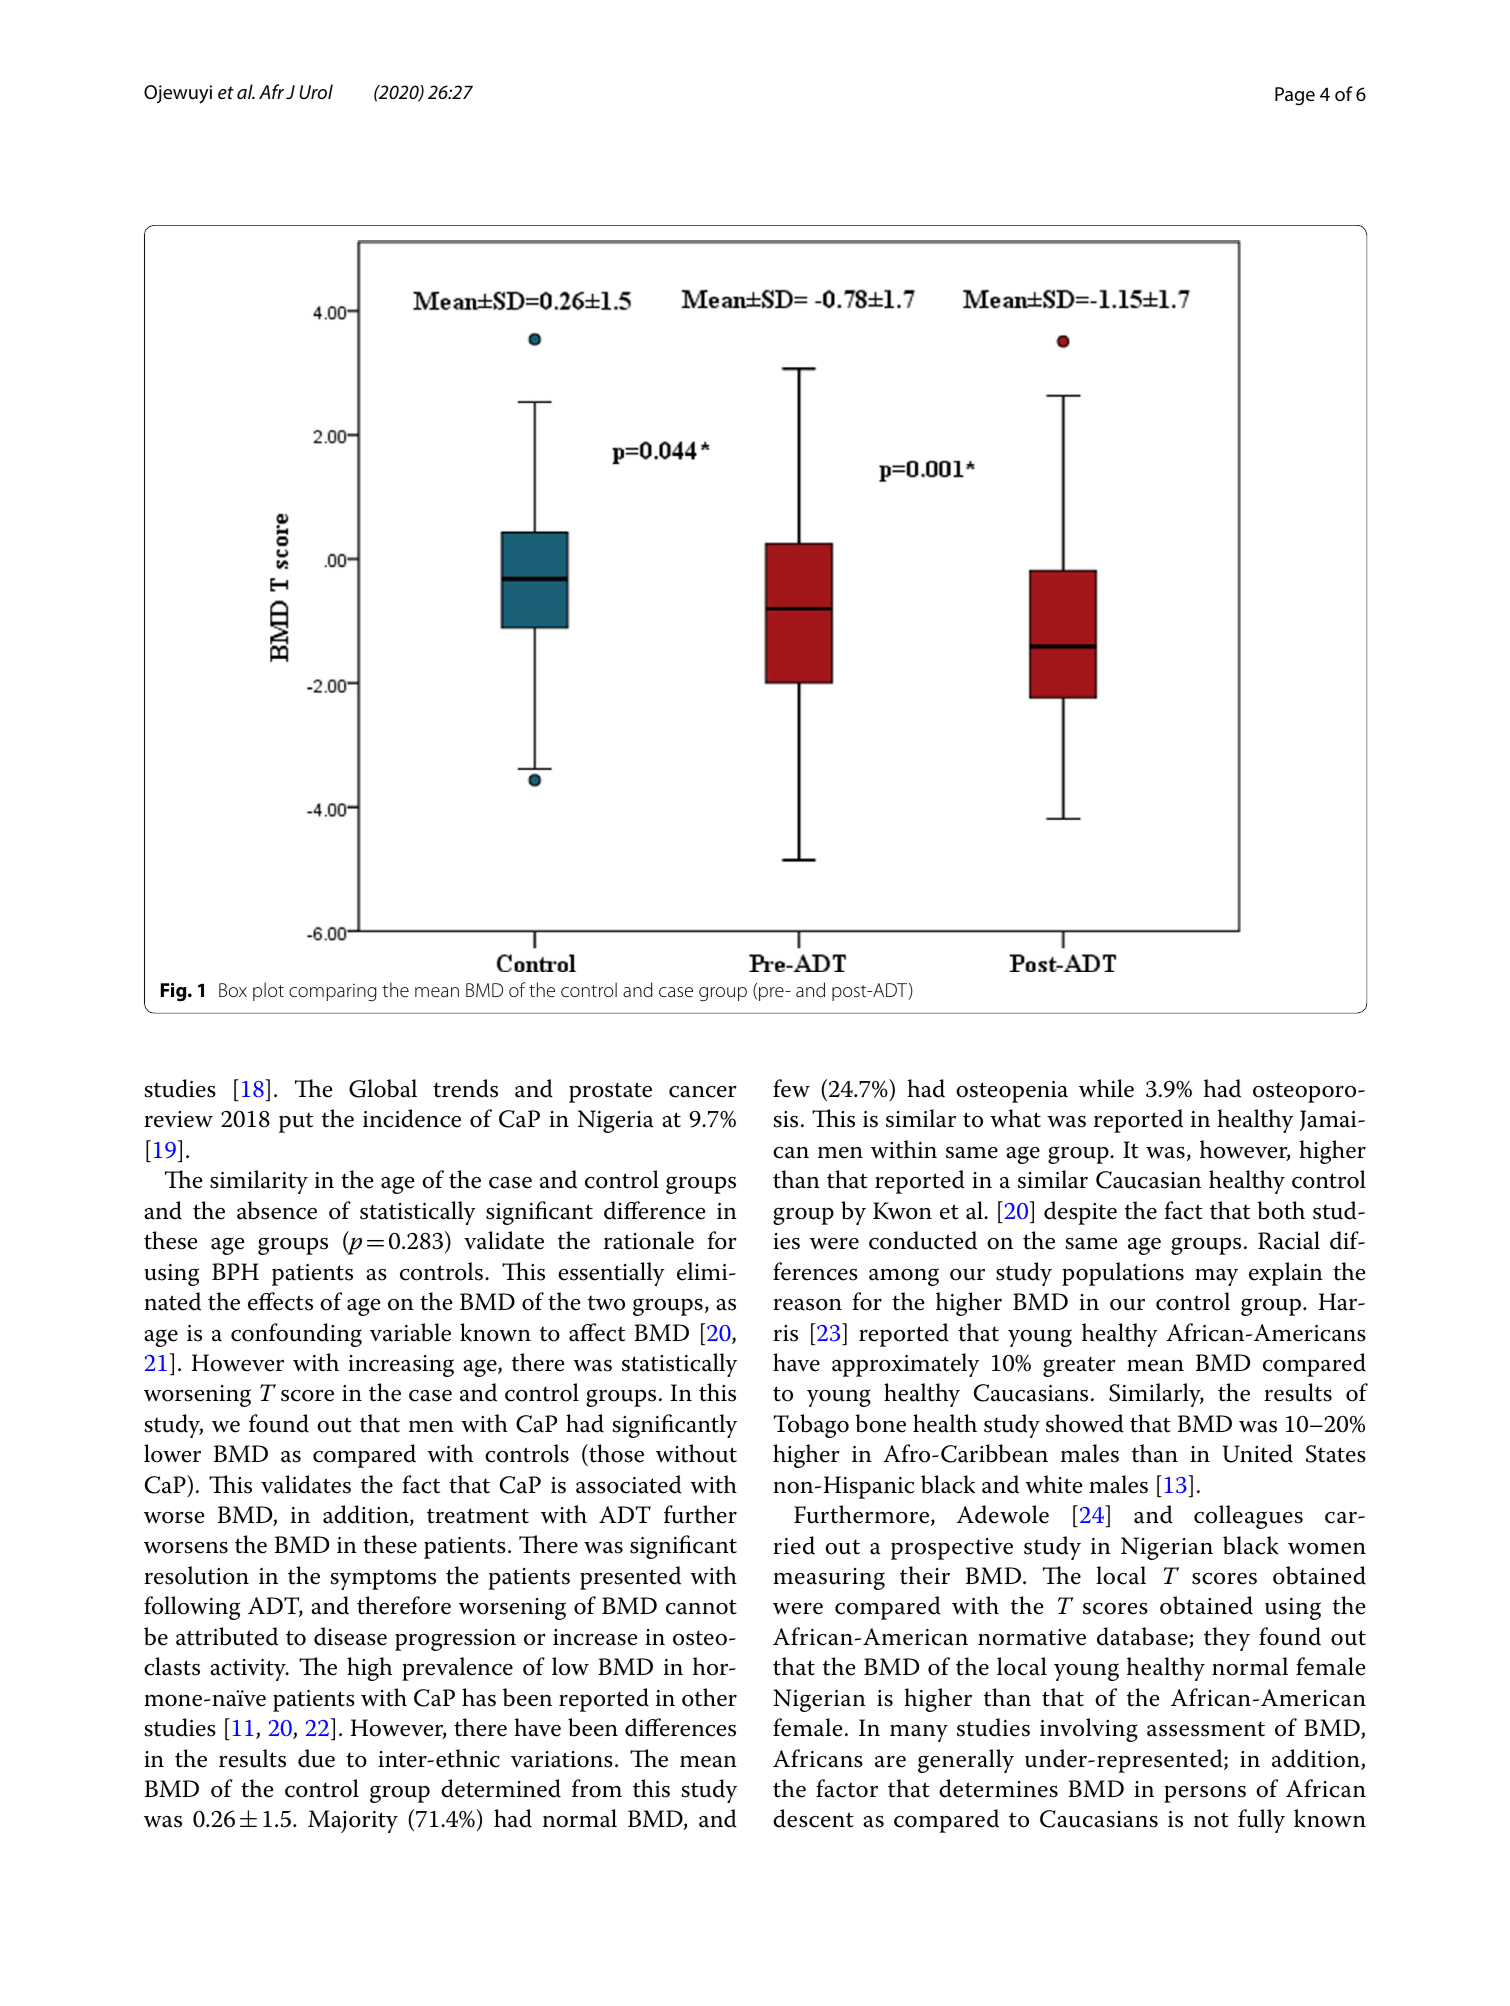 This image has height=2006, width=1510. What do you see at coordinates (332, 993) in the image?
I see `comparing` at bounding box center [332, 993].
